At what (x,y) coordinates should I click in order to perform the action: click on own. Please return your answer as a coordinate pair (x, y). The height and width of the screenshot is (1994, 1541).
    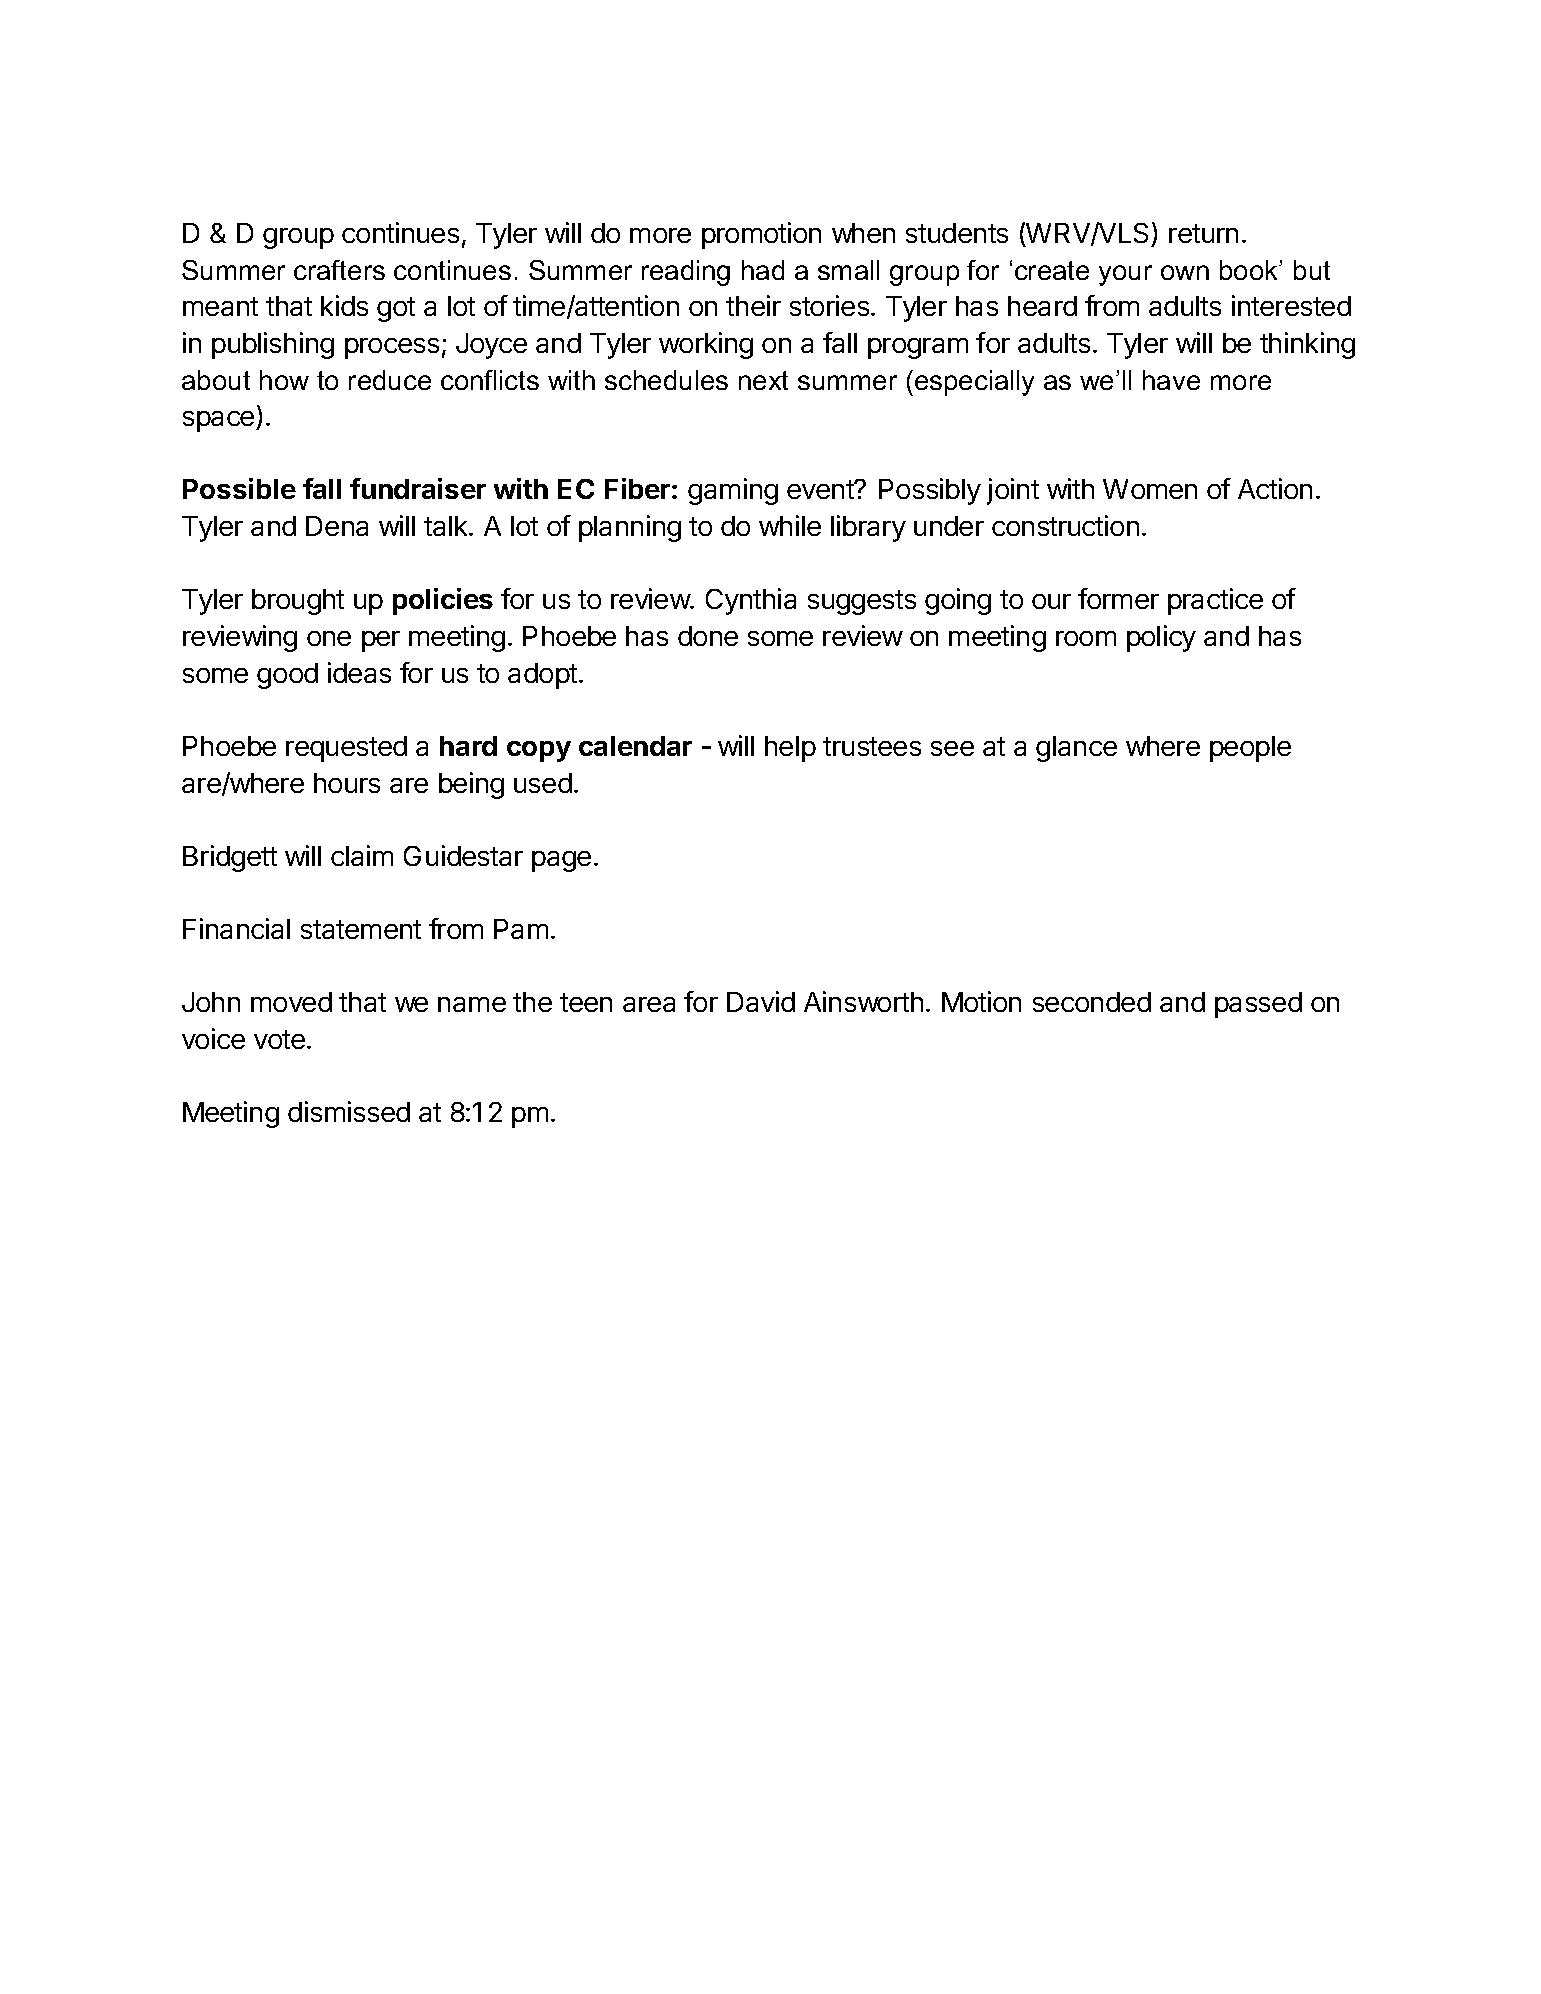
    Looking at the image, I should click on (1185, 272).
